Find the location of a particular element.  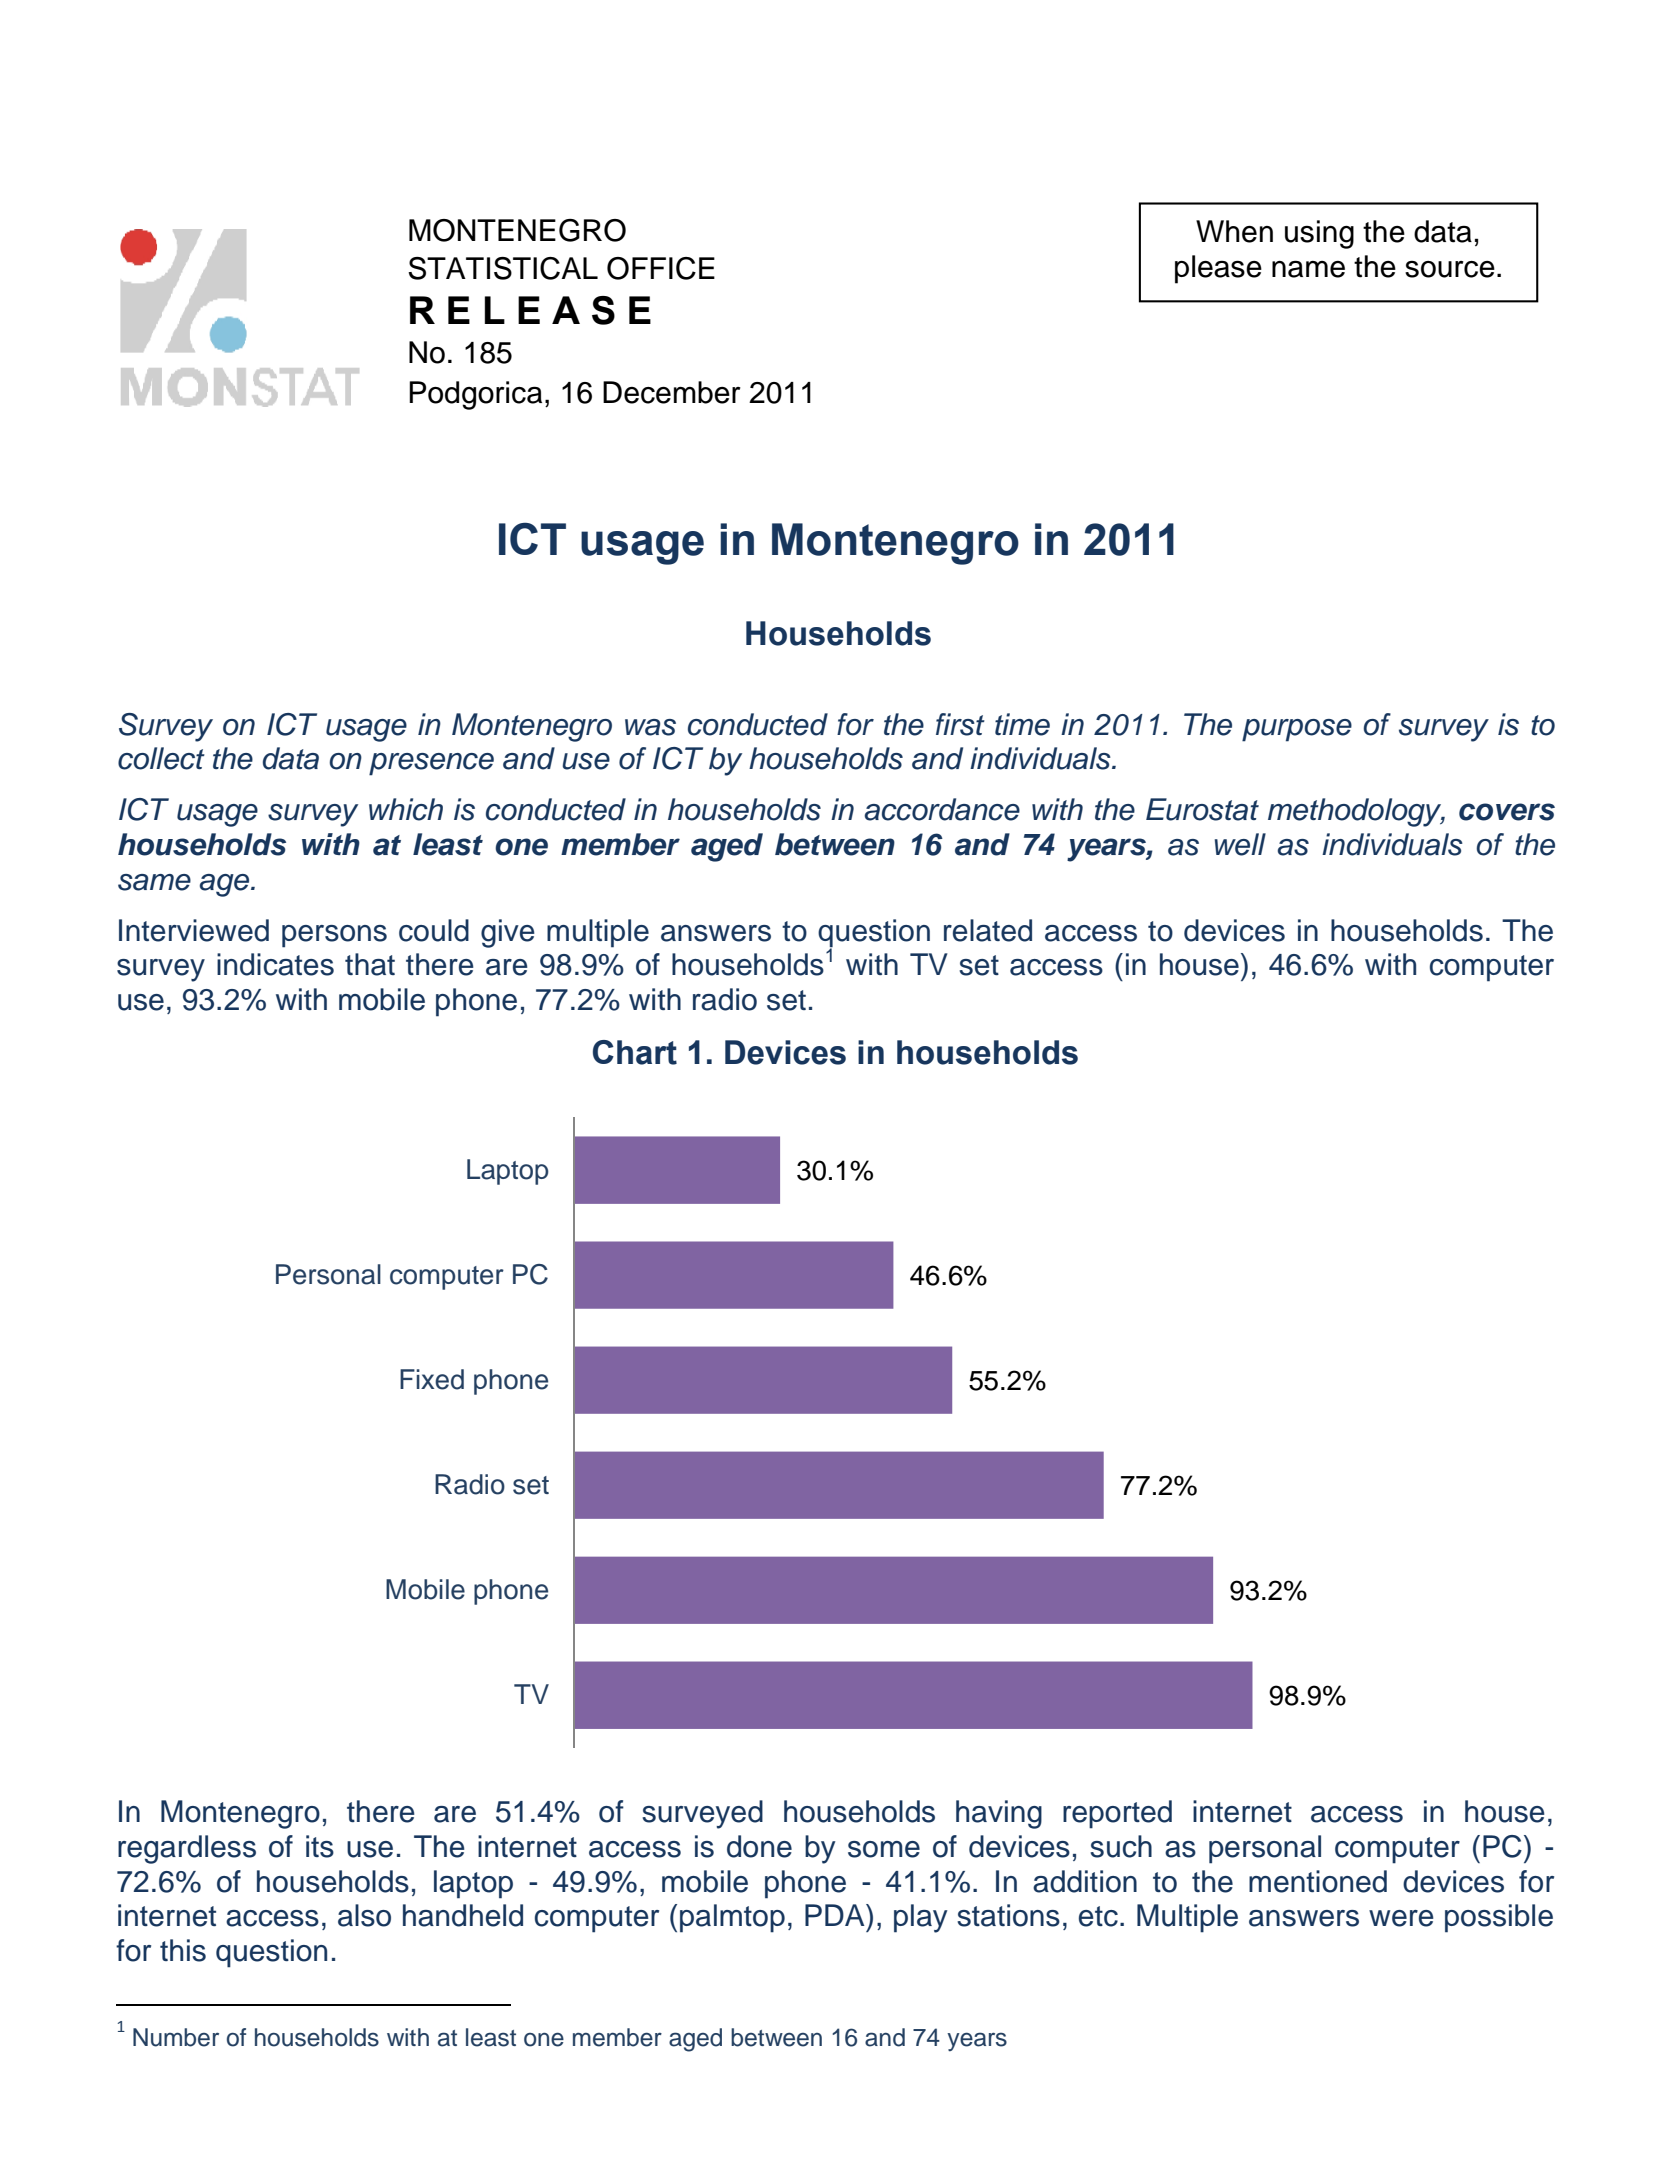

indicates is located at coordinates (275, 964).
